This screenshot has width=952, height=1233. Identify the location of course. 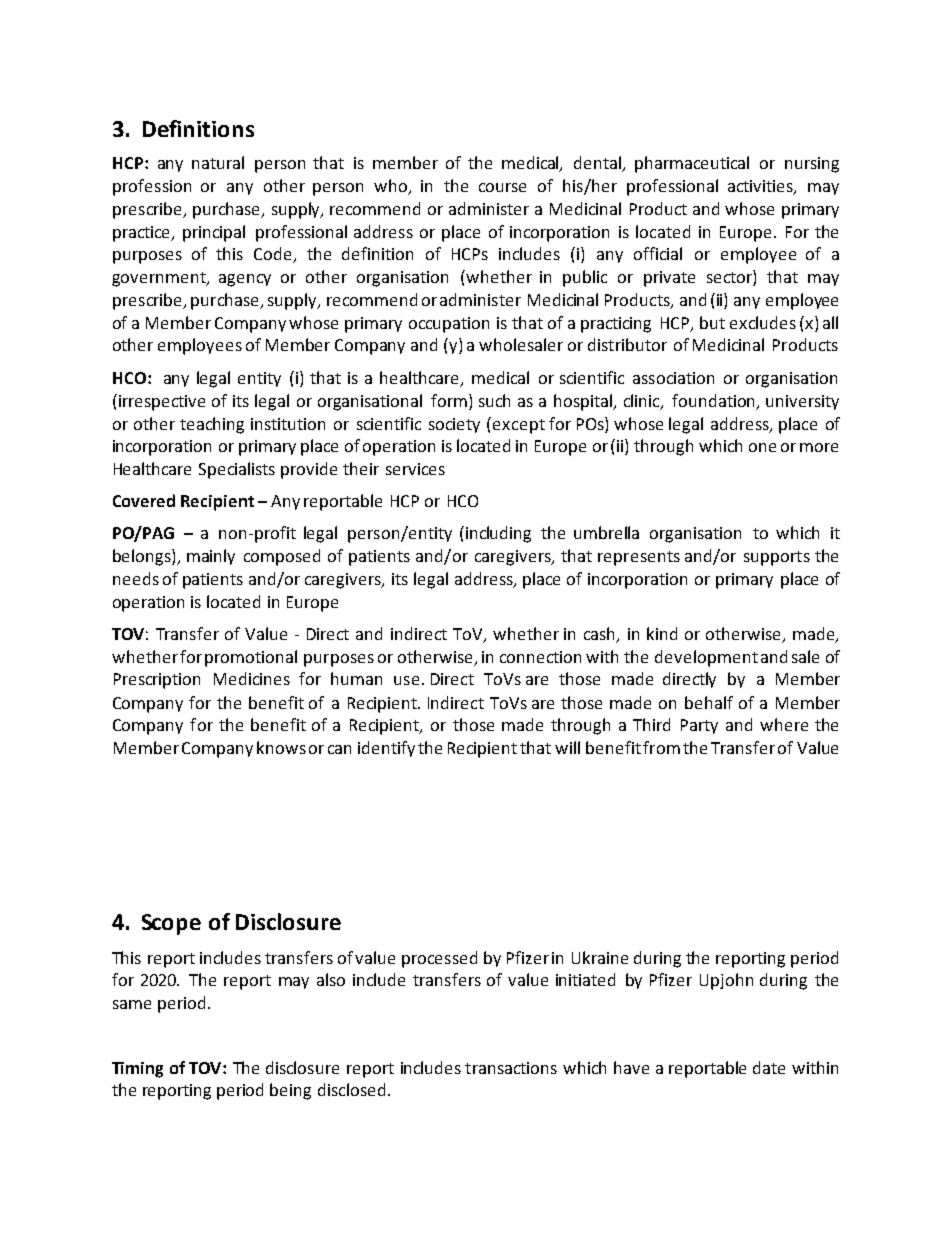
(502, 187).
